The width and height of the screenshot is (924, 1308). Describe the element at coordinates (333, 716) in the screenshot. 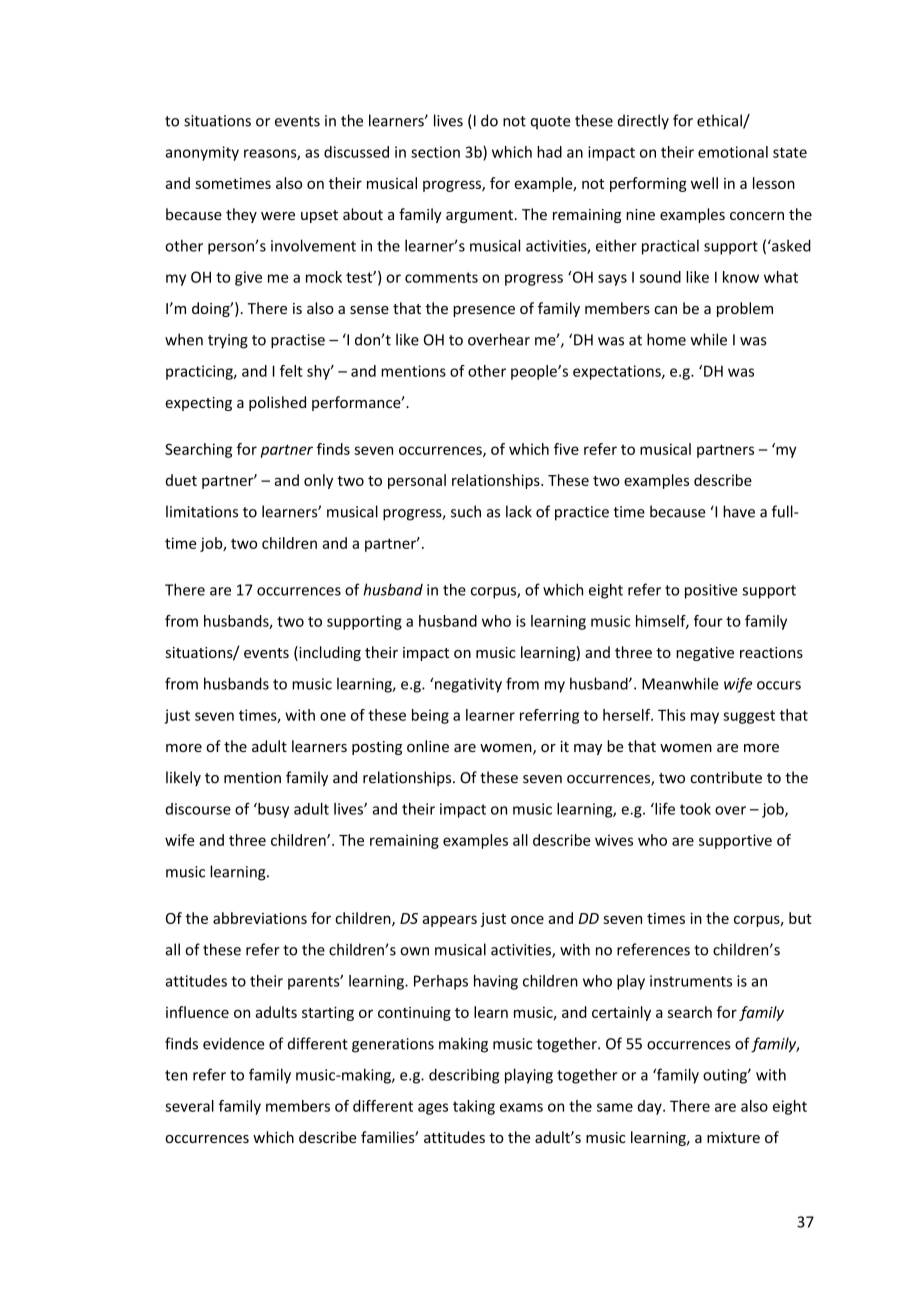

I see `one` at that location.
